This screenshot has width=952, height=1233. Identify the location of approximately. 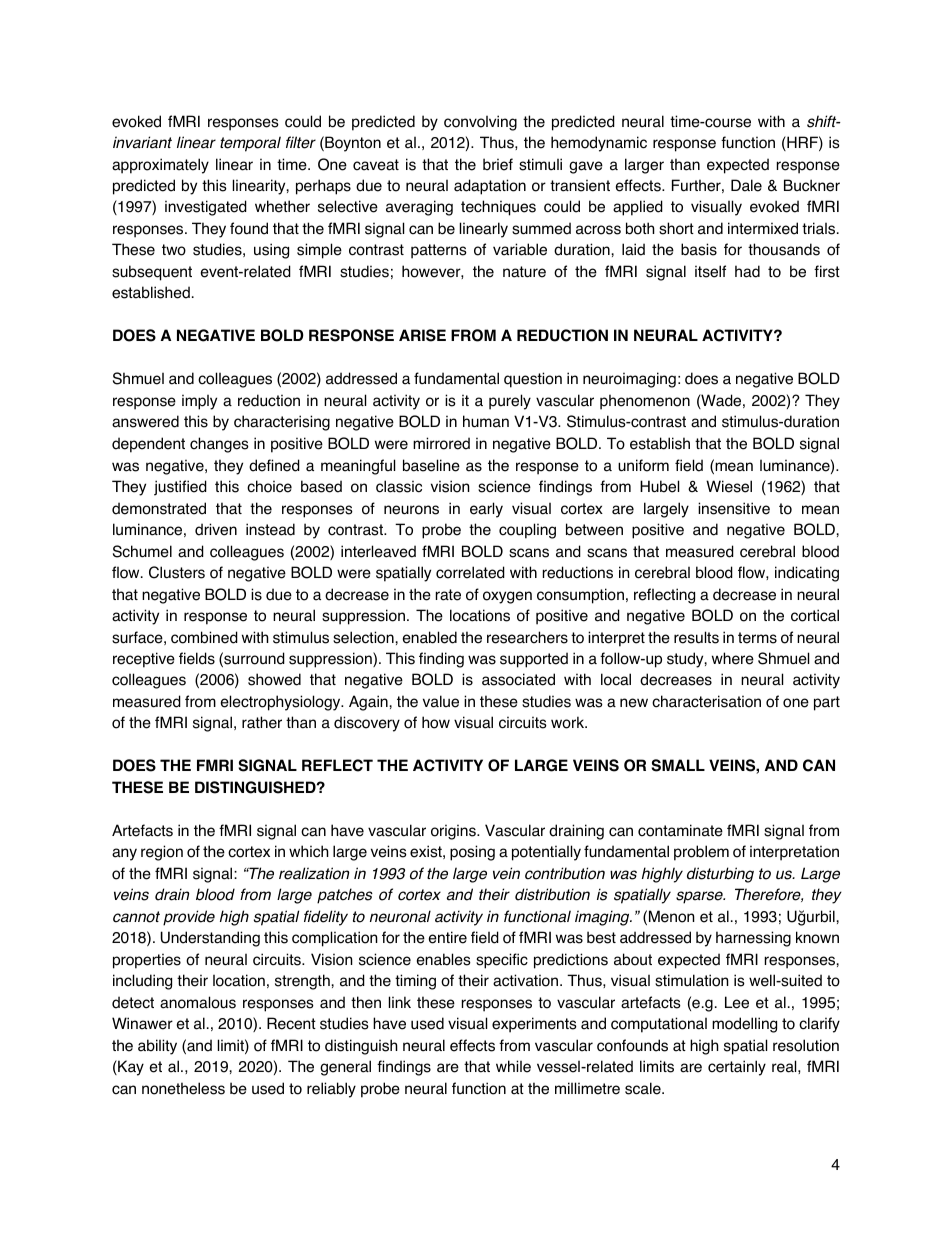
(160, 166).
